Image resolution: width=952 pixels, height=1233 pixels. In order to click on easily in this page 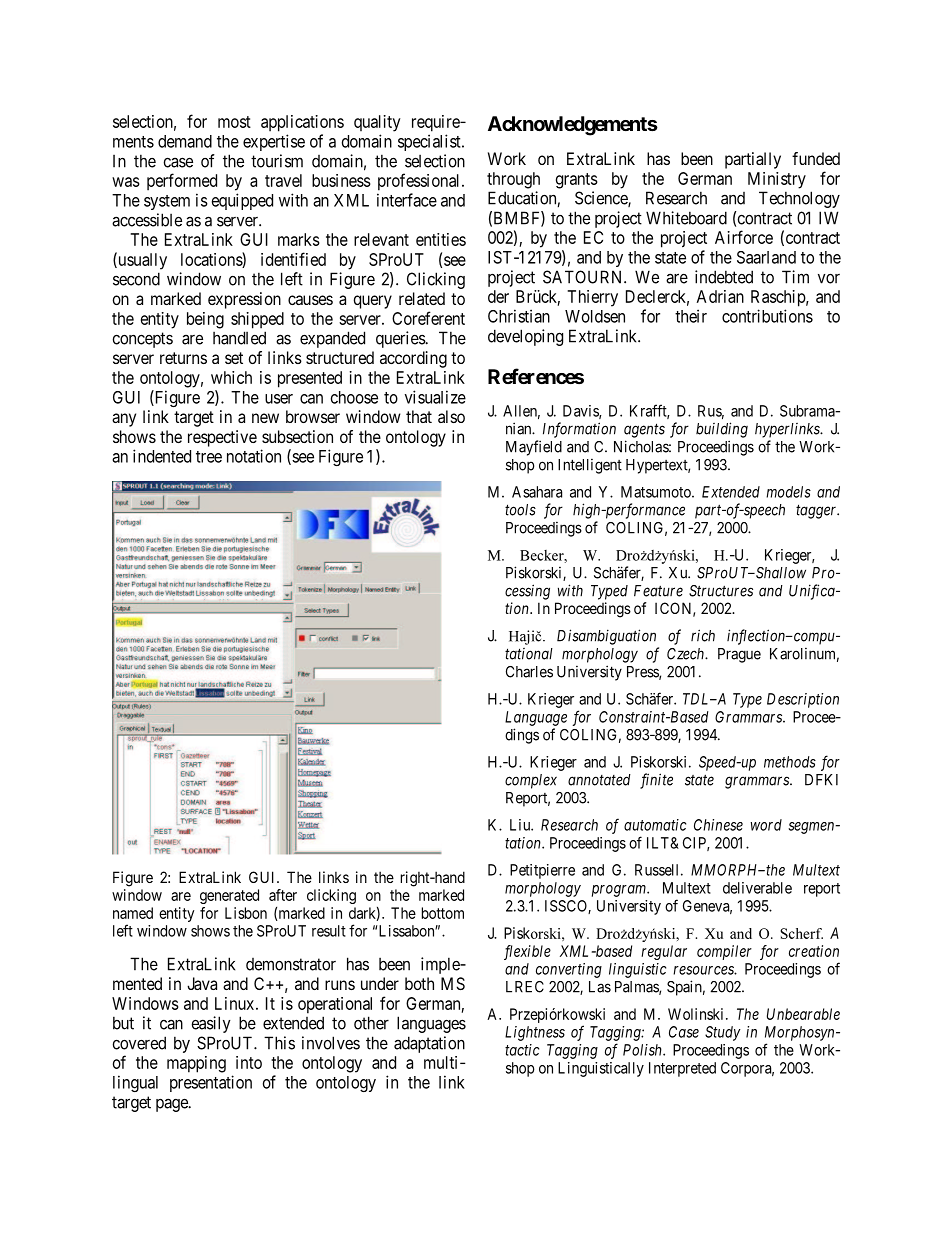, I will do `click(211, 1024)`.
